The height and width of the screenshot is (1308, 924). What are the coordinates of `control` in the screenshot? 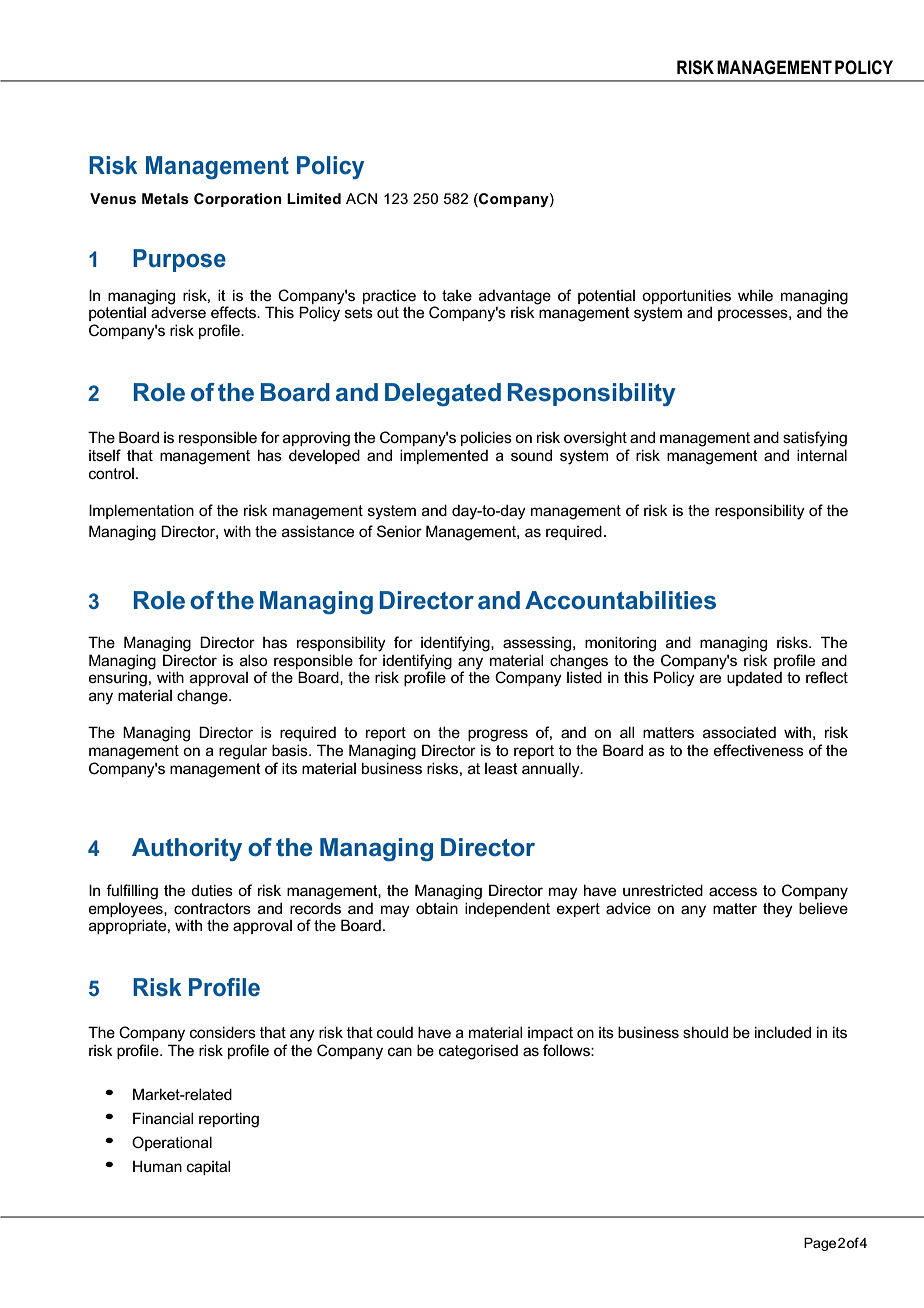 It's located at (111, 473).
